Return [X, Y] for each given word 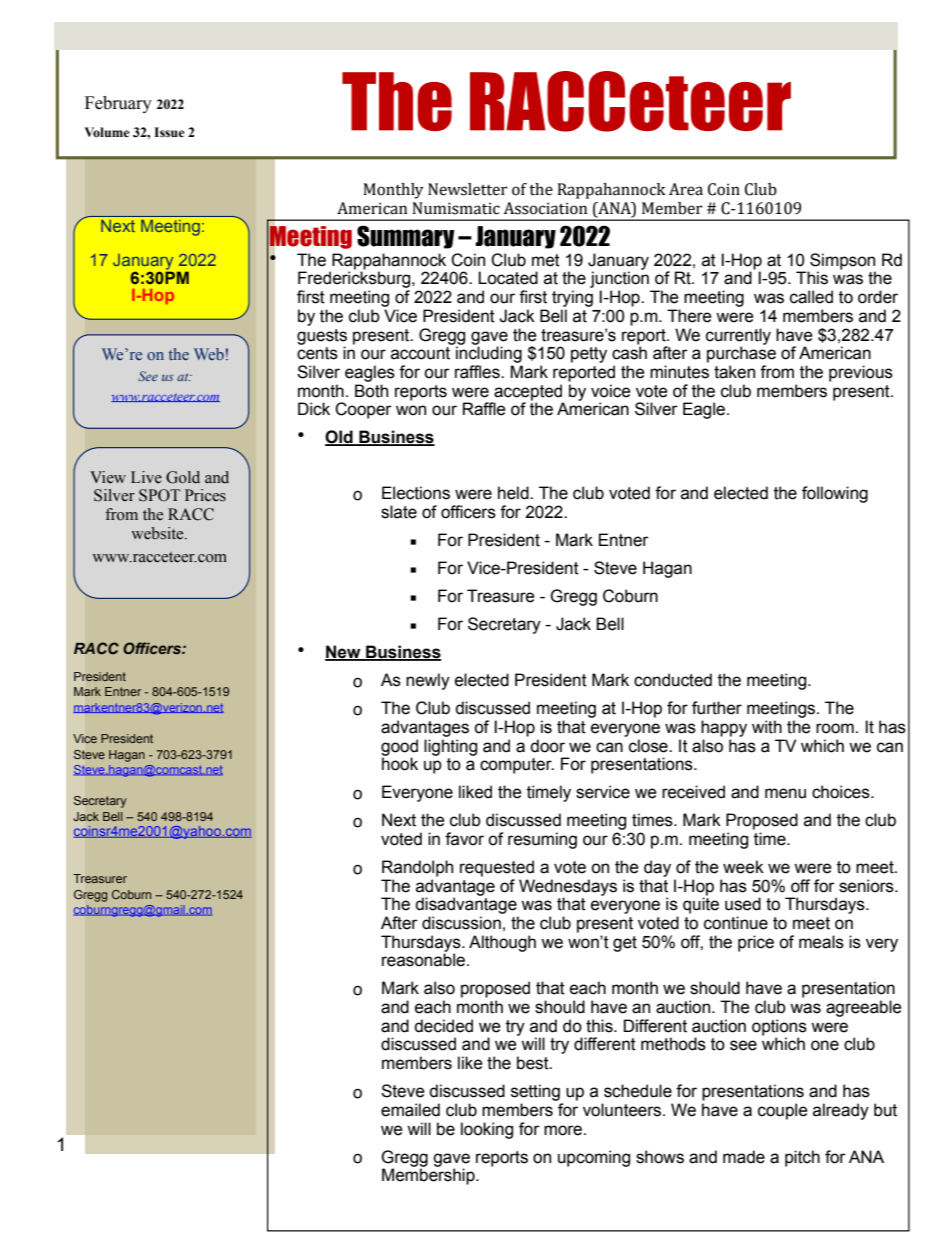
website [158, 533]
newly [428, 681]
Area [686, 189]
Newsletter [468, 189]
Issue [169, 132]
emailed [410, 1110]
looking [487, 1130]
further [717, 708]
